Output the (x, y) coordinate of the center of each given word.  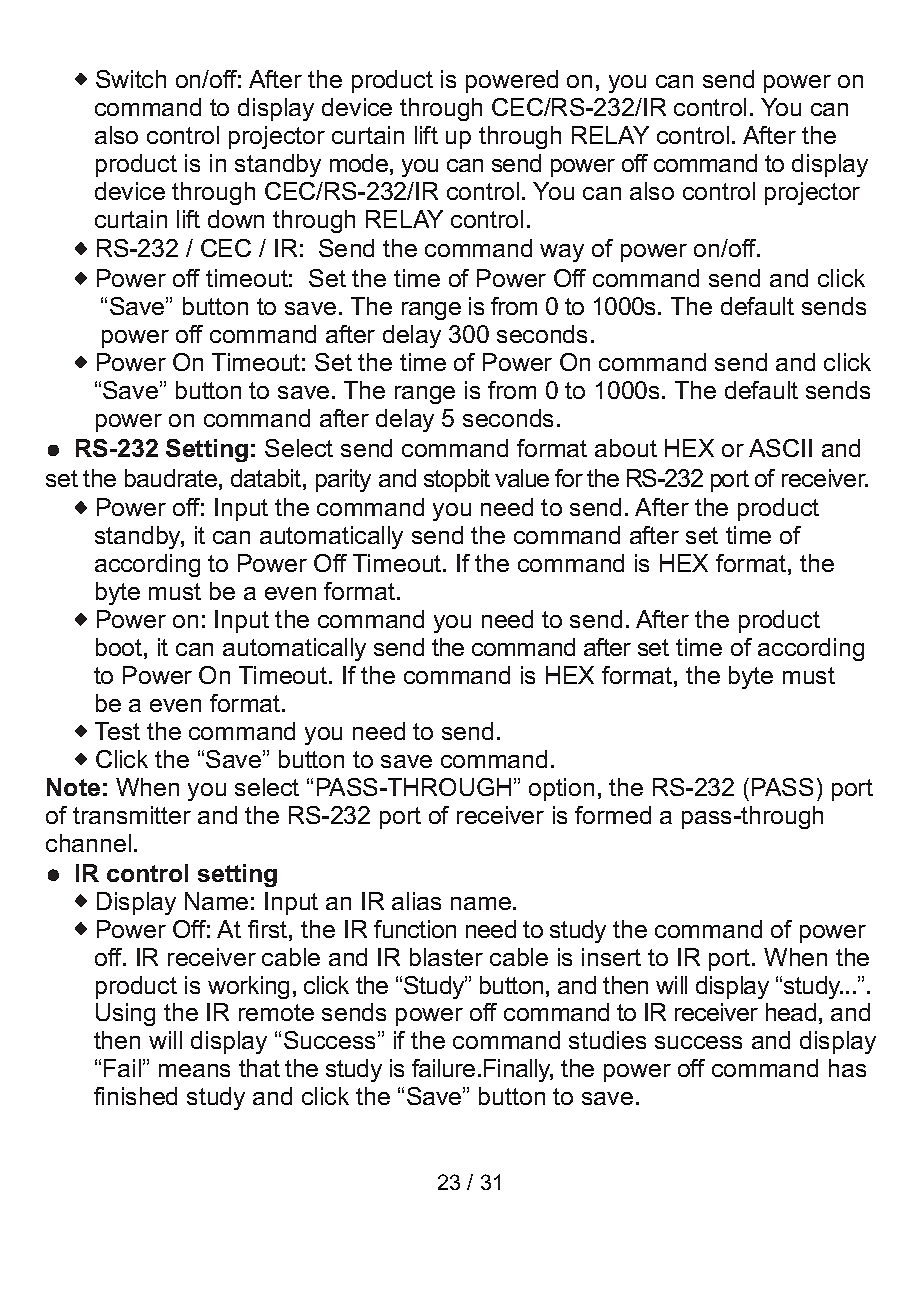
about (626, 448)
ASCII (780, 448)
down (236, 219)
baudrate (171, 478)
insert (611, 957)
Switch (131, 79)
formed (613, 815)
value (522, 478)
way (562, 253)
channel (88, 843)
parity (343, 480)
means (194, 1070)
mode (359, 163)
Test (117, 731)
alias (416, 901)
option (561, 789)
